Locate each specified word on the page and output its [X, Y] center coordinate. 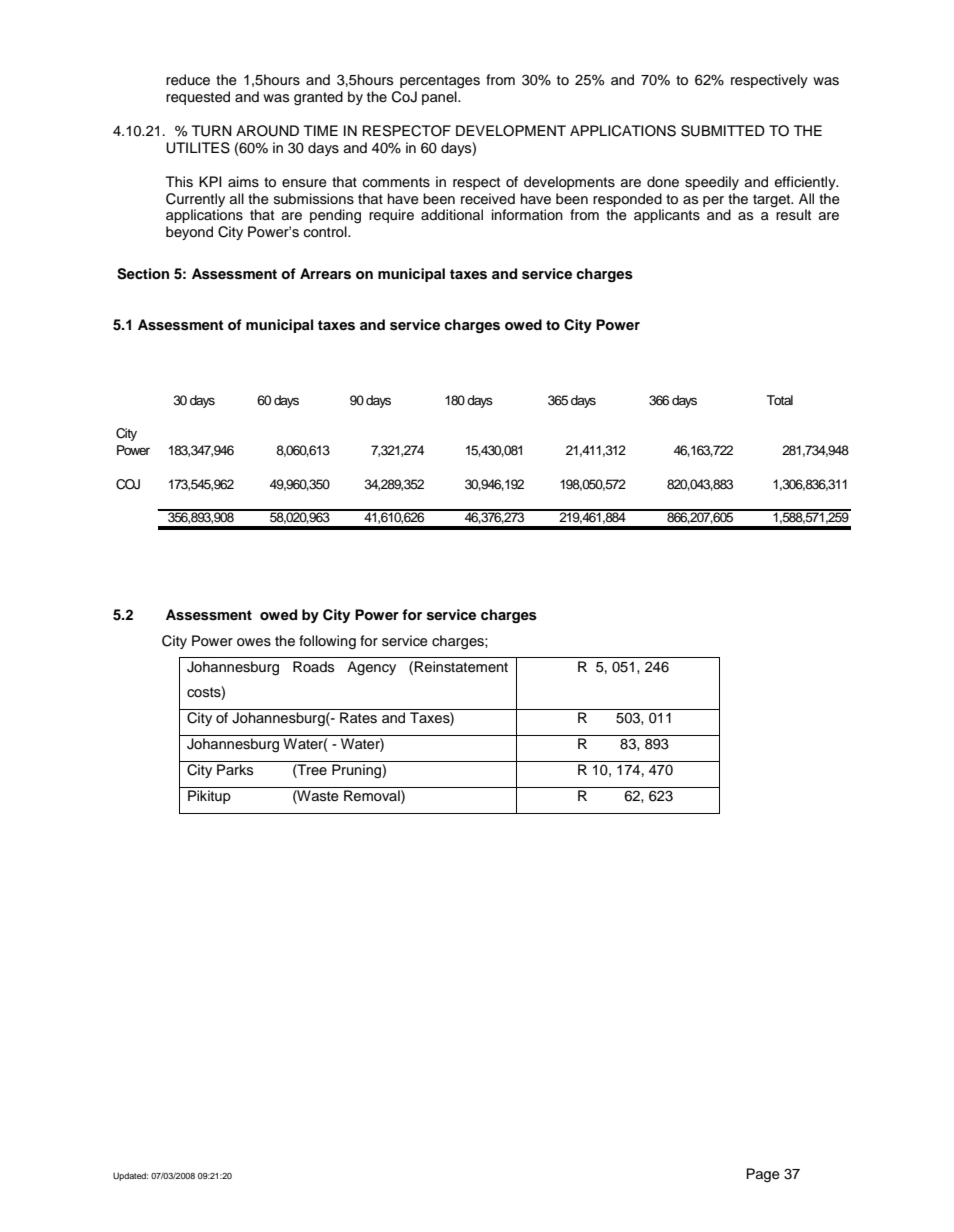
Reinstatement [461, 667]
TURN [212, 131]
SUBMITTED [723, 131]
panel [440, 98]
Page [763, 1175]
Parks [235, 769]
